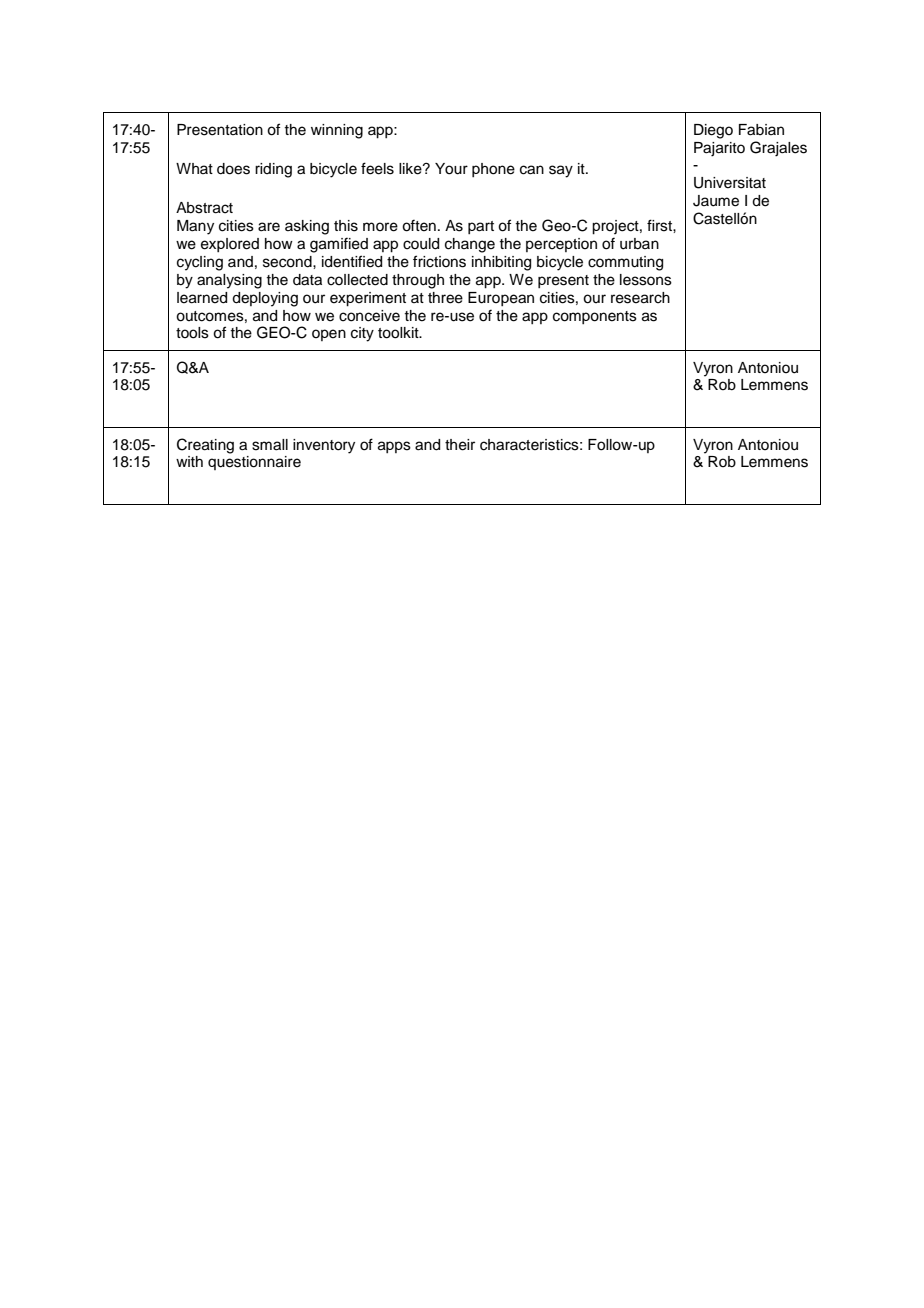 This screenshot has height=1308, width=924. Describe the element at coordinates (451, 169) in the screenshot. I see `Your` at that location.
